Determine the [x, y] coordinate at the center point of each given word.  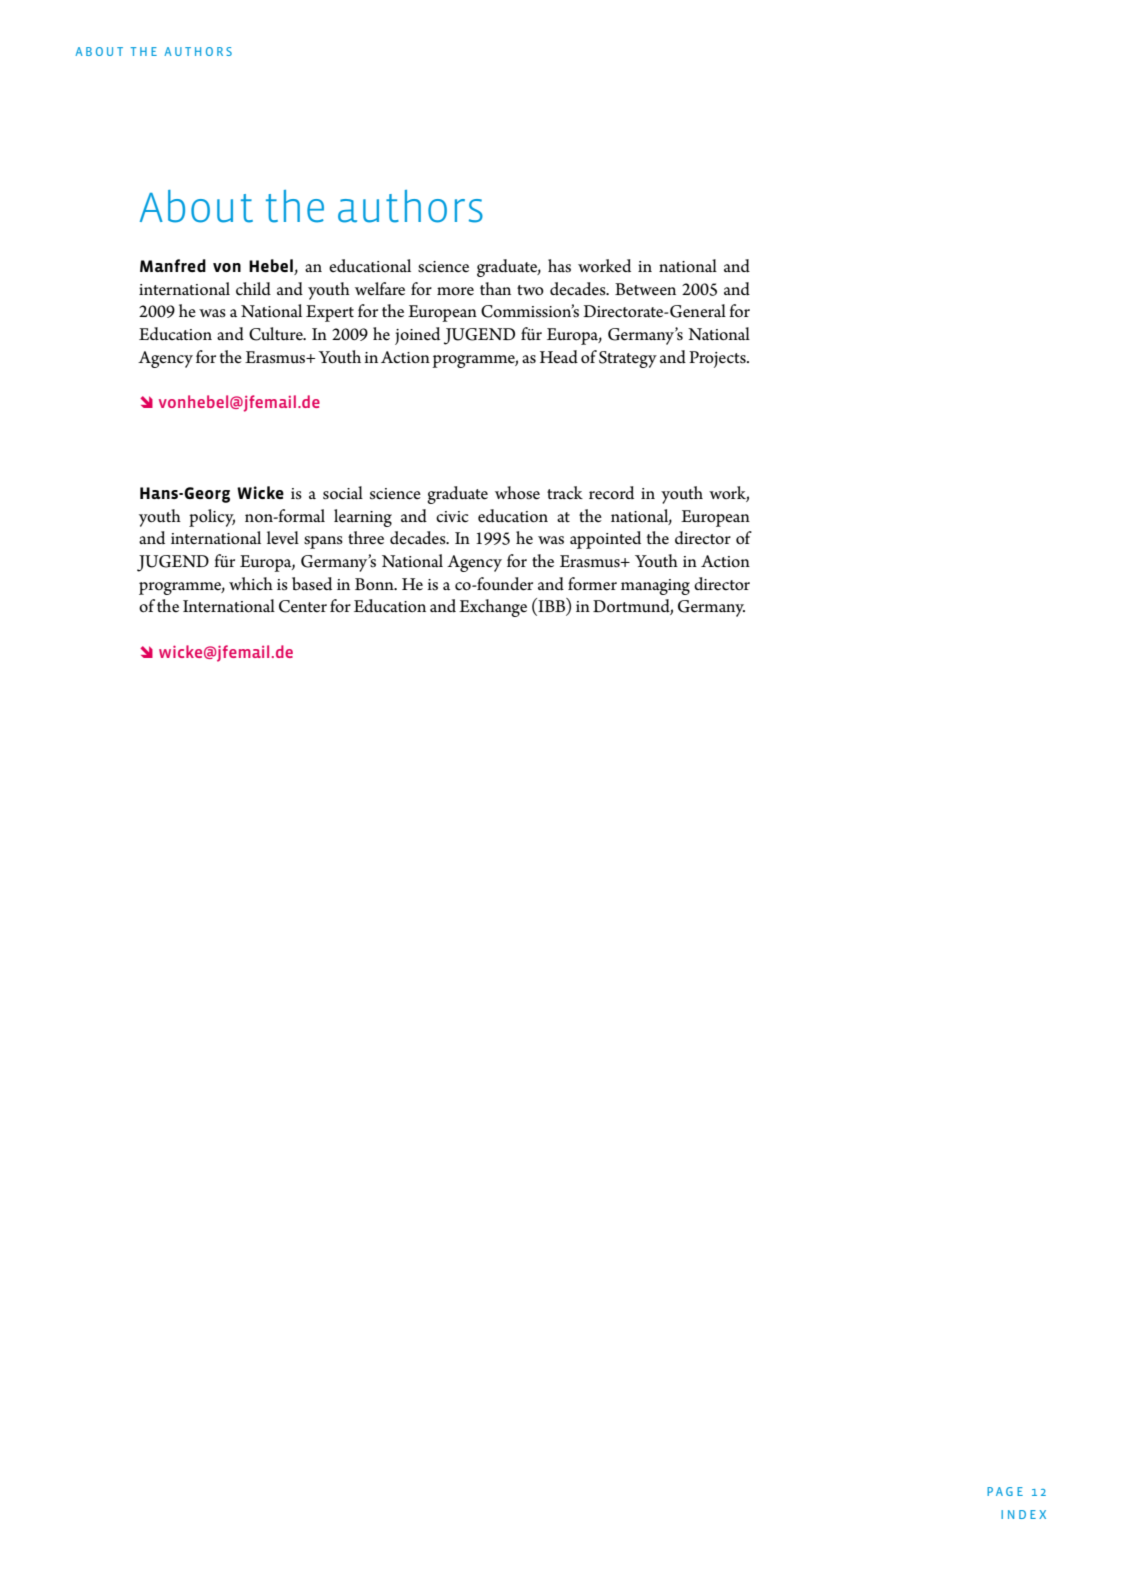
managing [655, 587]
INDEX [1023, 1514]
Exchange [493, 608]
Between [645, 289]
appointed [605, 540]
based [312, 584]
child [253, 289]
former [592, 584]
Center [303, 606]
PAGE [1005, 1491]
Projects [718, 359]
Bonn [375, 584]
